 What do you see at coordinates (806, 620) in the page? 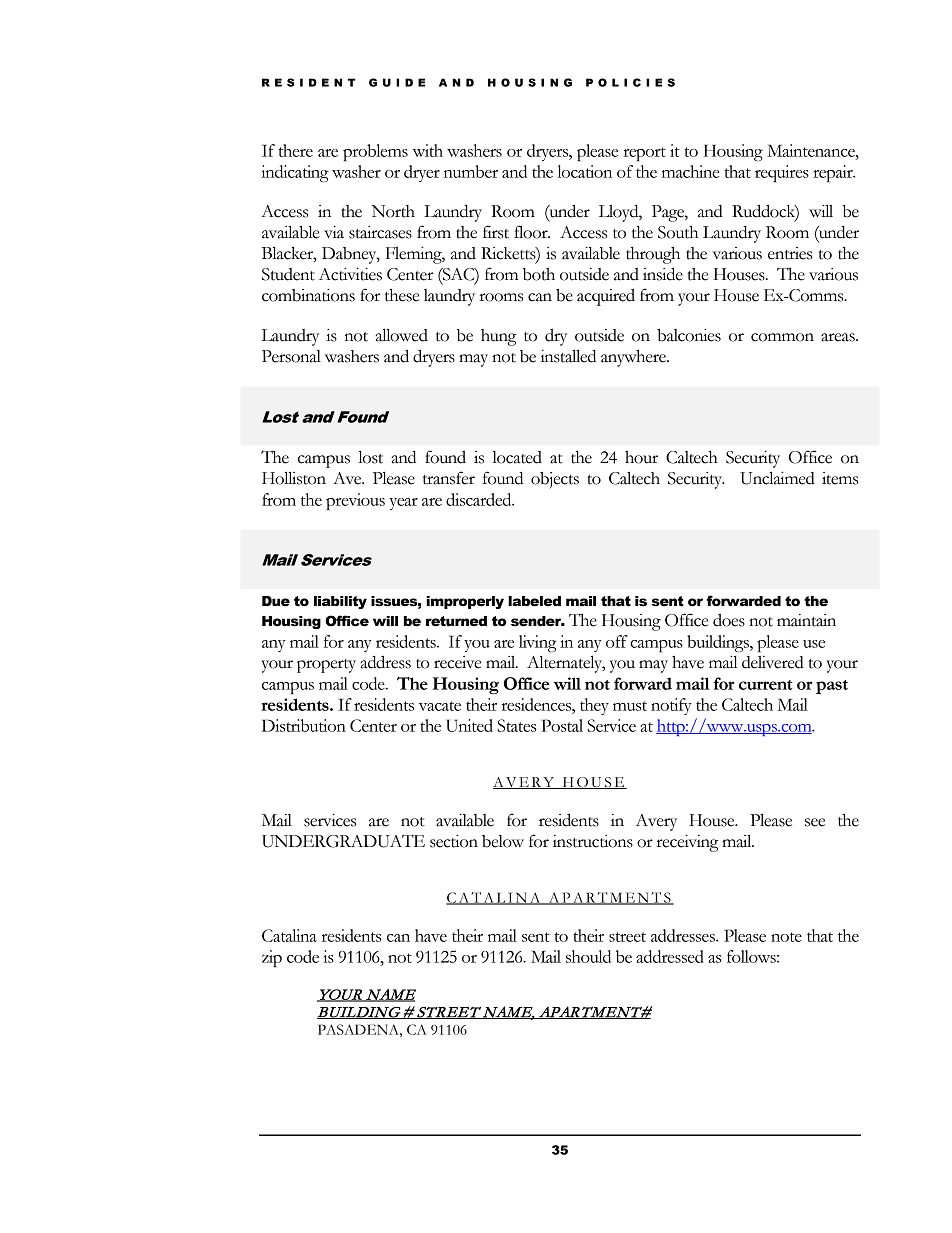
I see `maintain` at bounding box center [806, 620].
